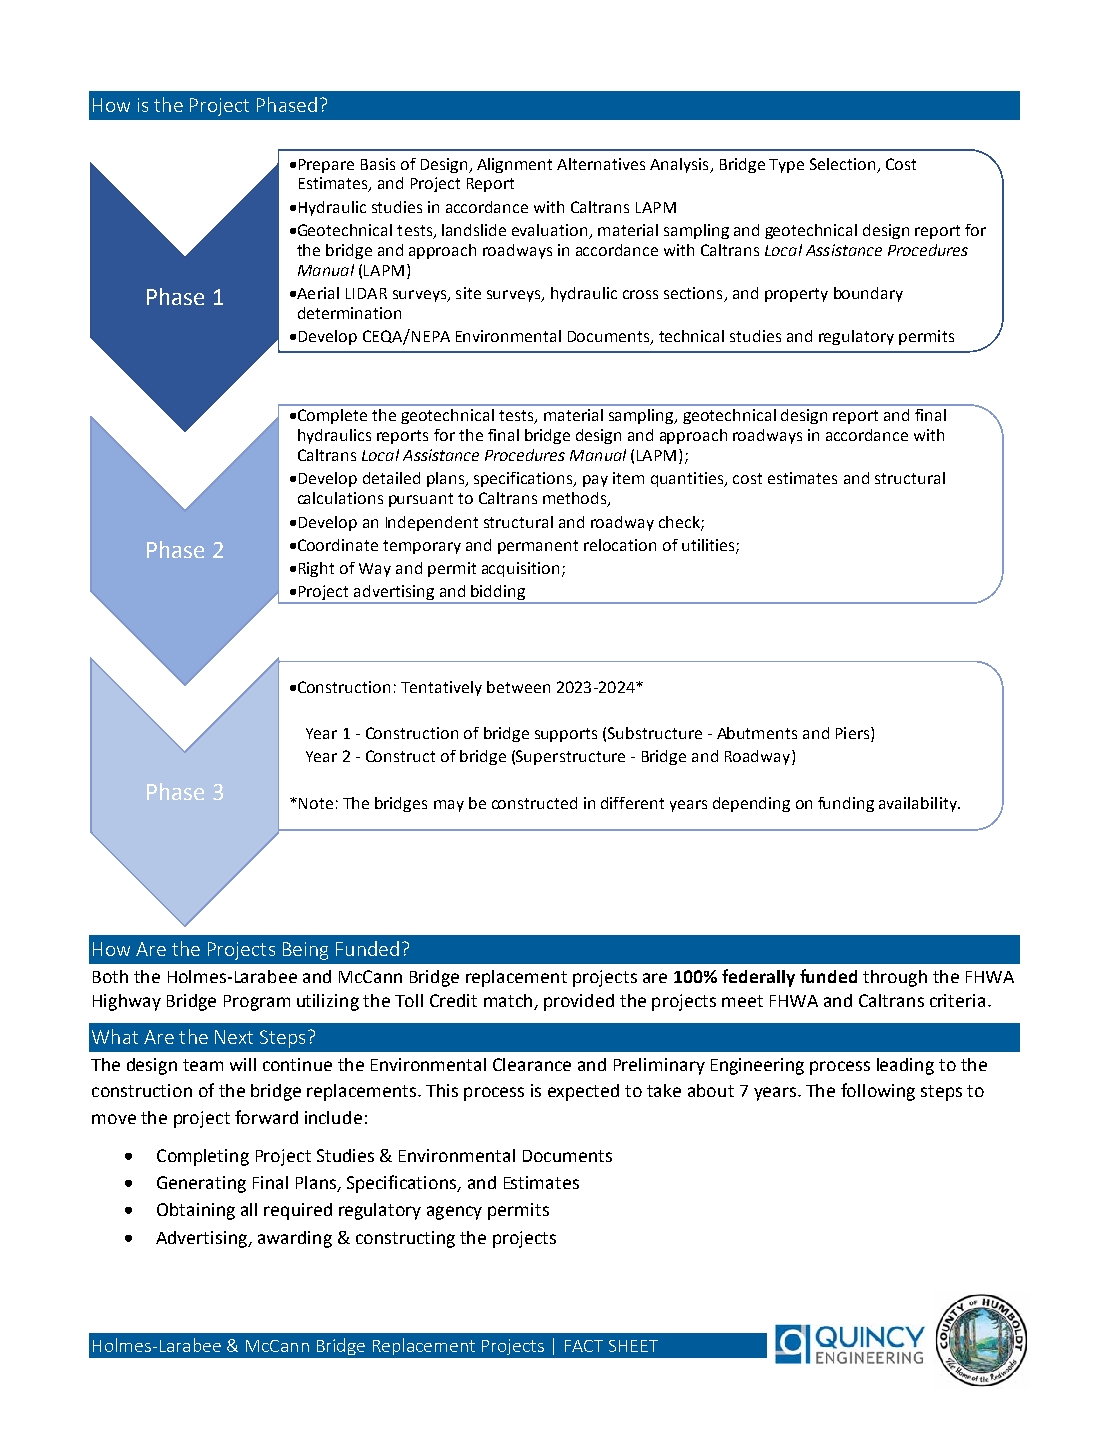 The height and width of the document is (1434, 1108). I want to click on through, so click(895, 978).
